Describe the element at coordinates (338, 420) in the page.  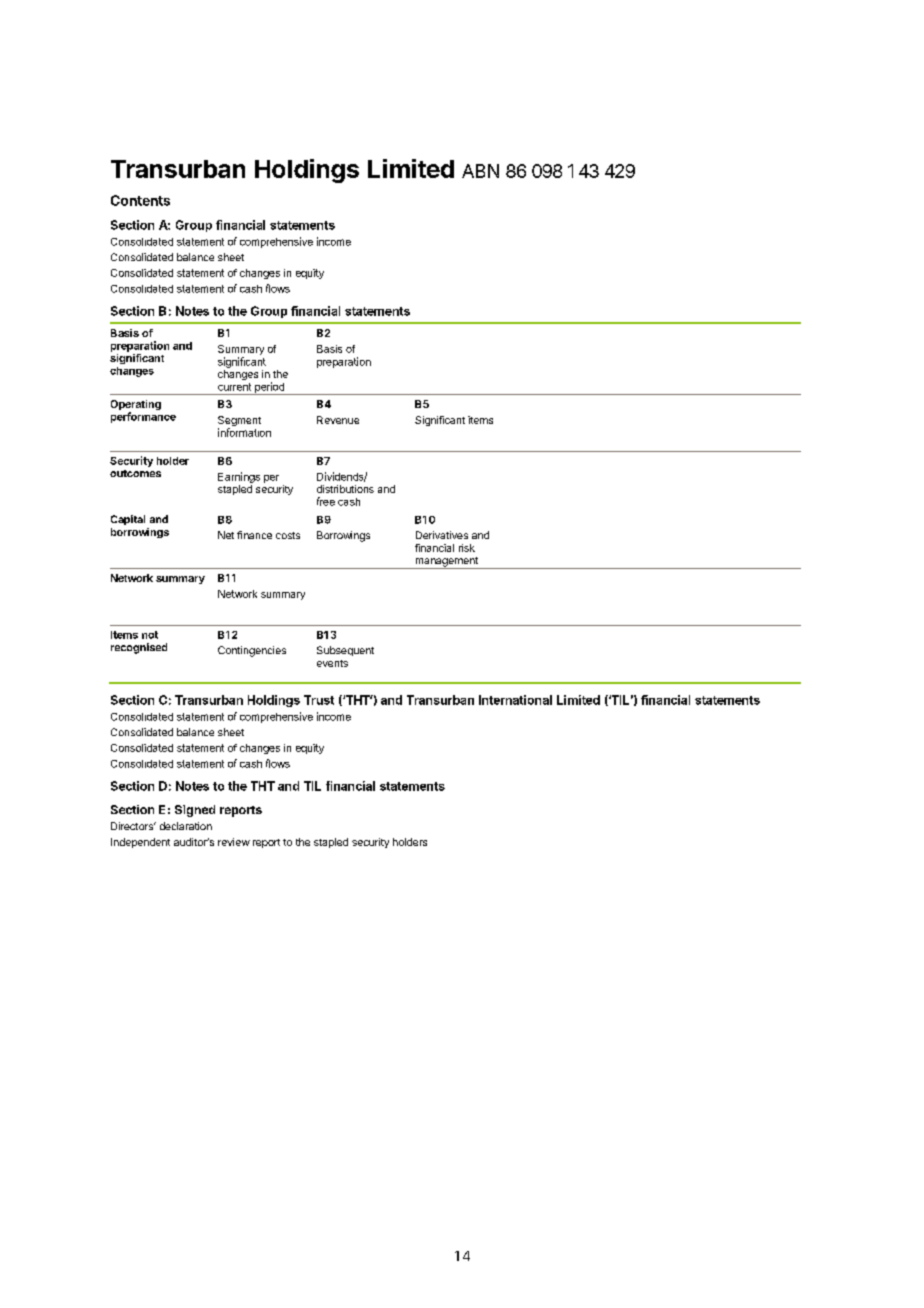
I see `Revenue` at that location.
